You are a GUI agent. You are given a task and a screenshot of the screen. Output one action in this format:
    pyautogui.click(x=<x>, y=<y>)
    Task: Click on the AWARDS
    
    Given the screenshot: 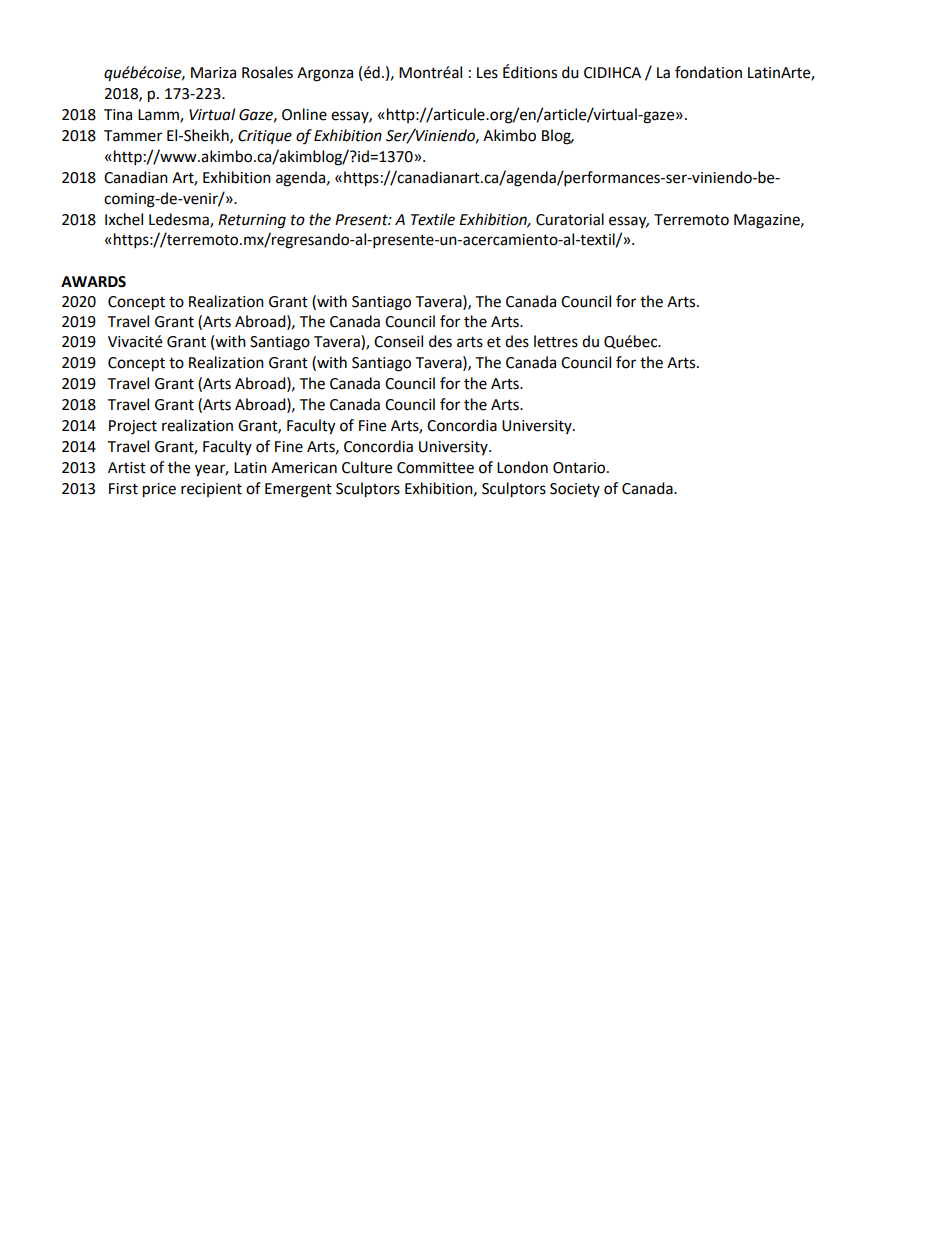 What is the action you would take?
    pyautogui.click(x=93, y=282)
